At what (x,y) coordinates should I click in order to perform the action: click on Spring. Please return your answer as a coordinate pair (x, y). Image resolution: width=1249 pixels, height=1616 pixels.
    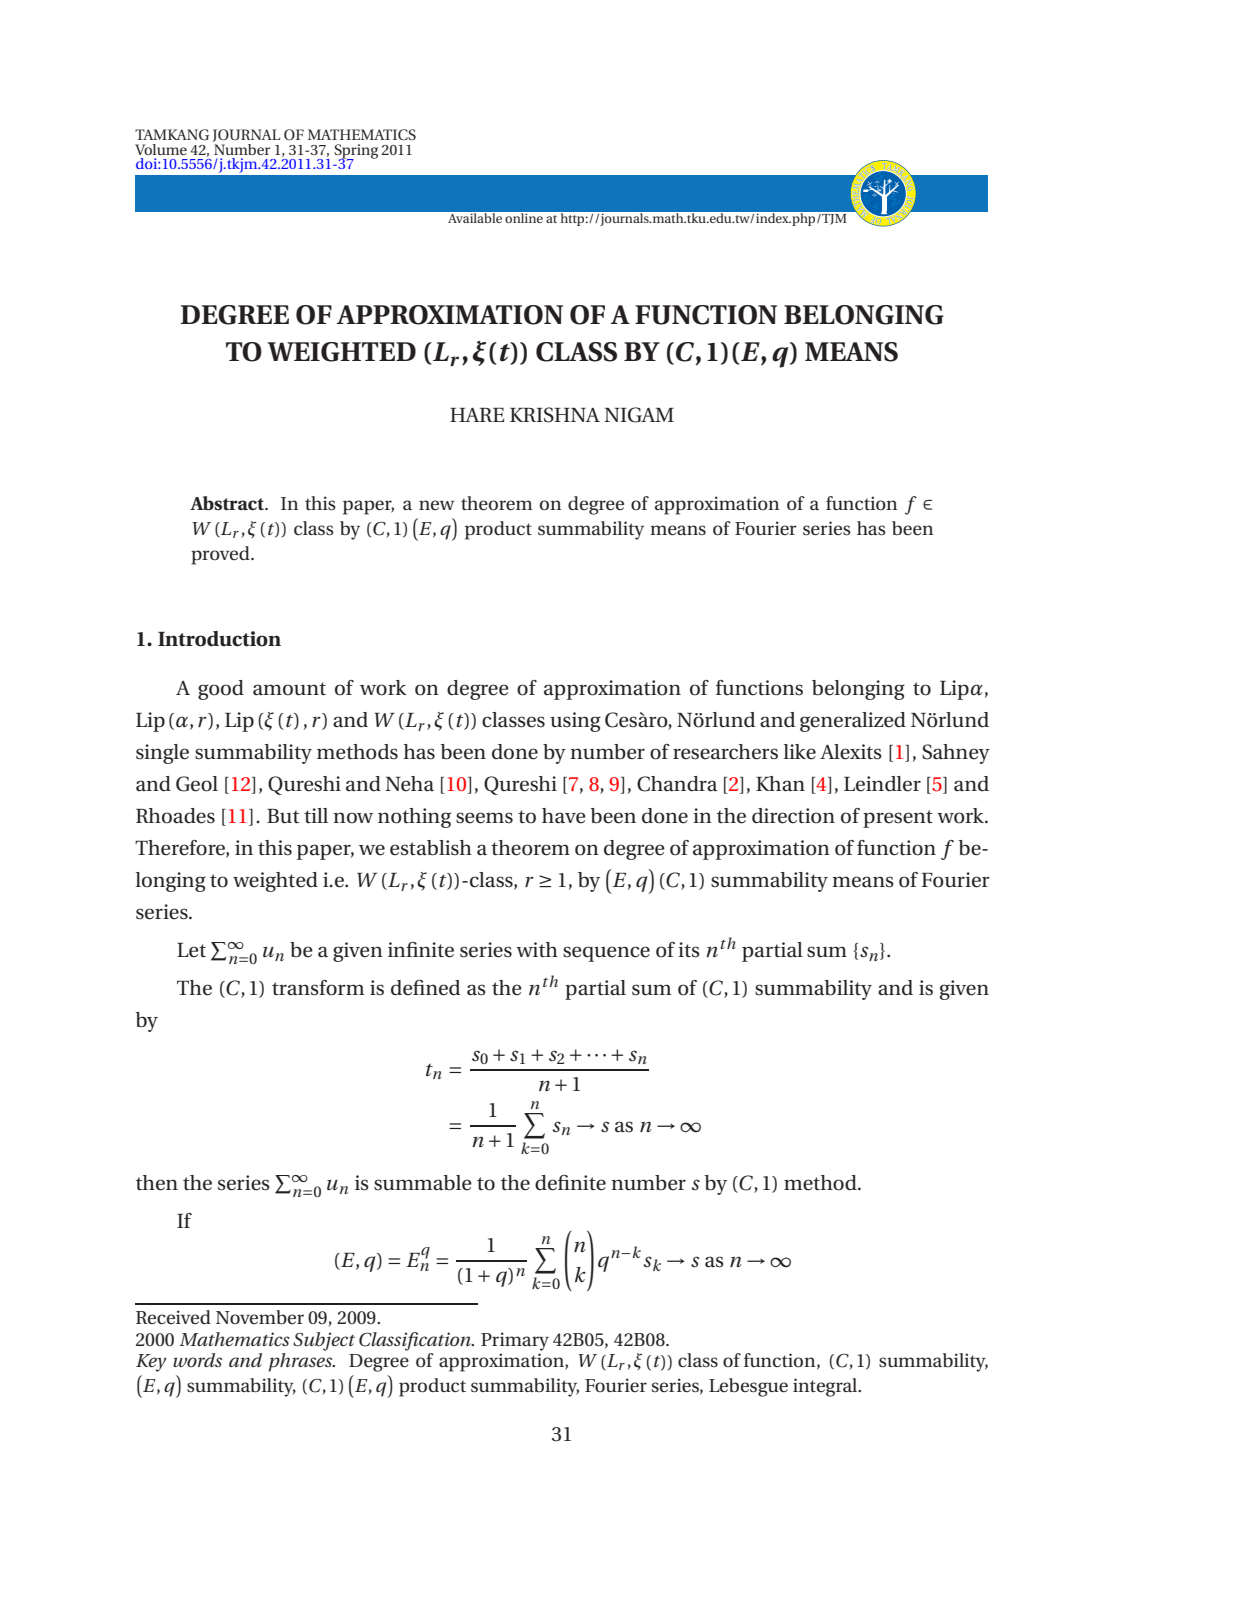
    Looking at the image, I should click on (356, 152).
